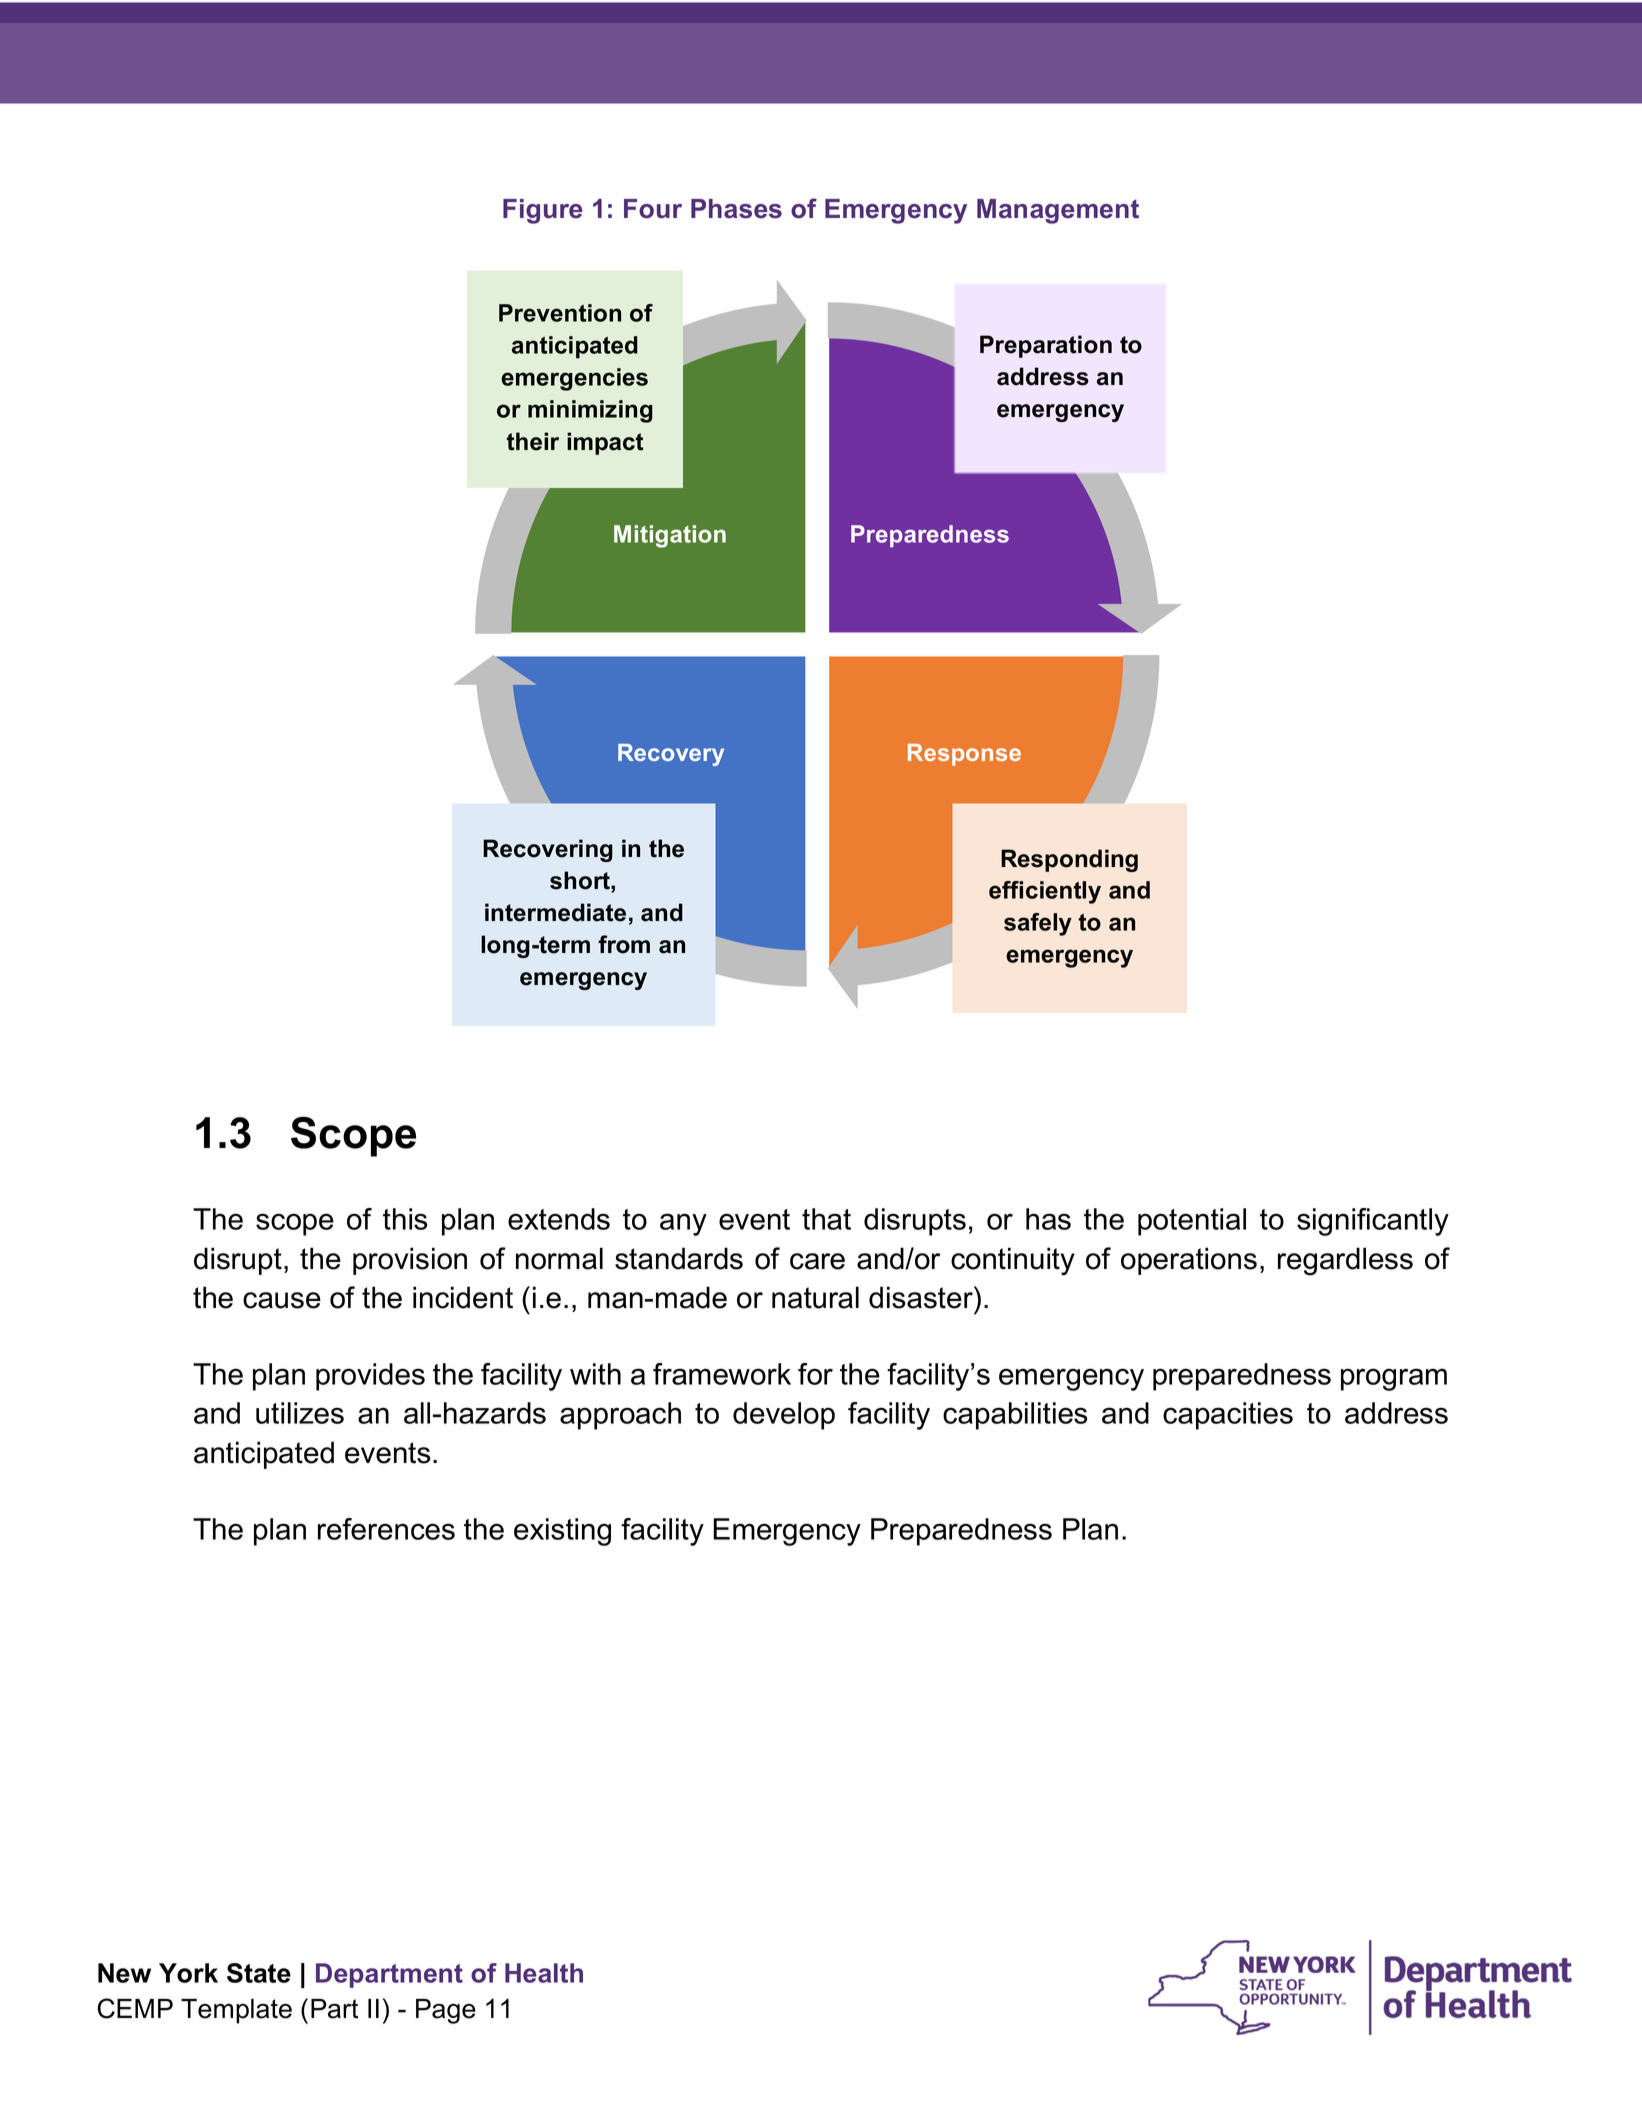 This image has width=1642, height=2125. I want to click on that, so click(826, 1219).
